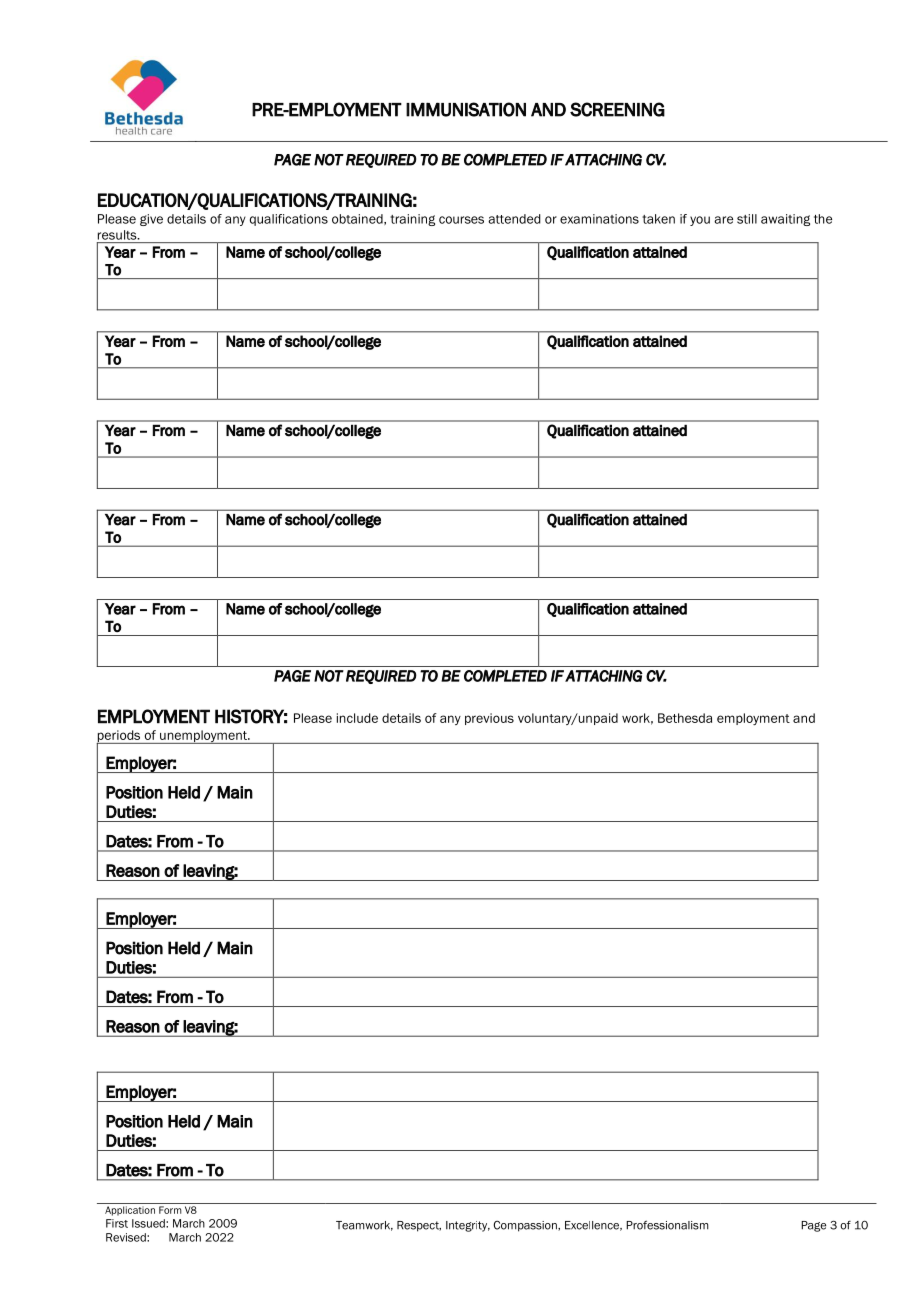  Describe the element at coordinates (466, 109) in the screenshot. I see `IMMUNISATION` at that location.
